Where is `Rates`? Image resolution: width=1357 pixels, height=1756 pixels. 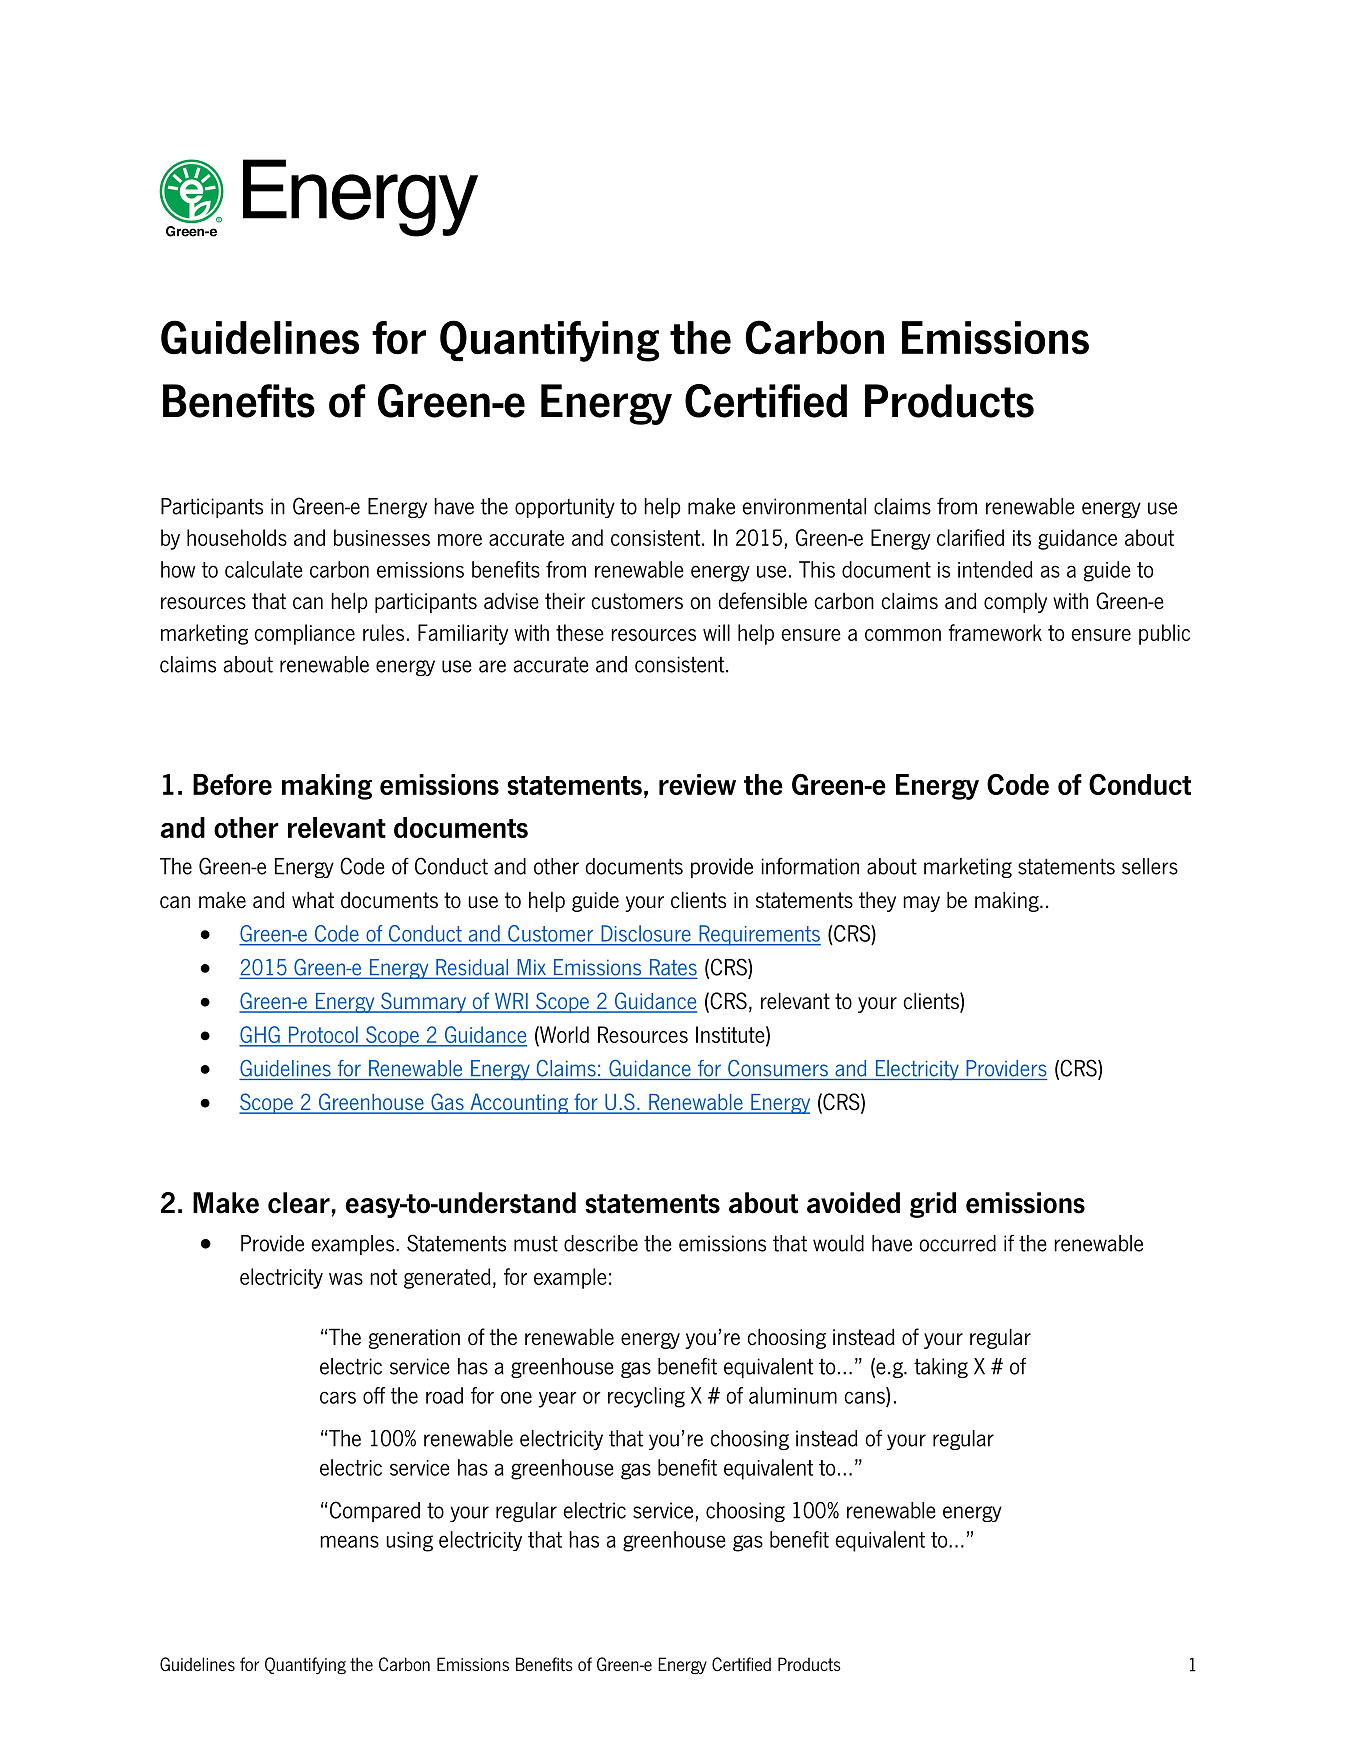 Rates is located at coordinates (672, 968).
